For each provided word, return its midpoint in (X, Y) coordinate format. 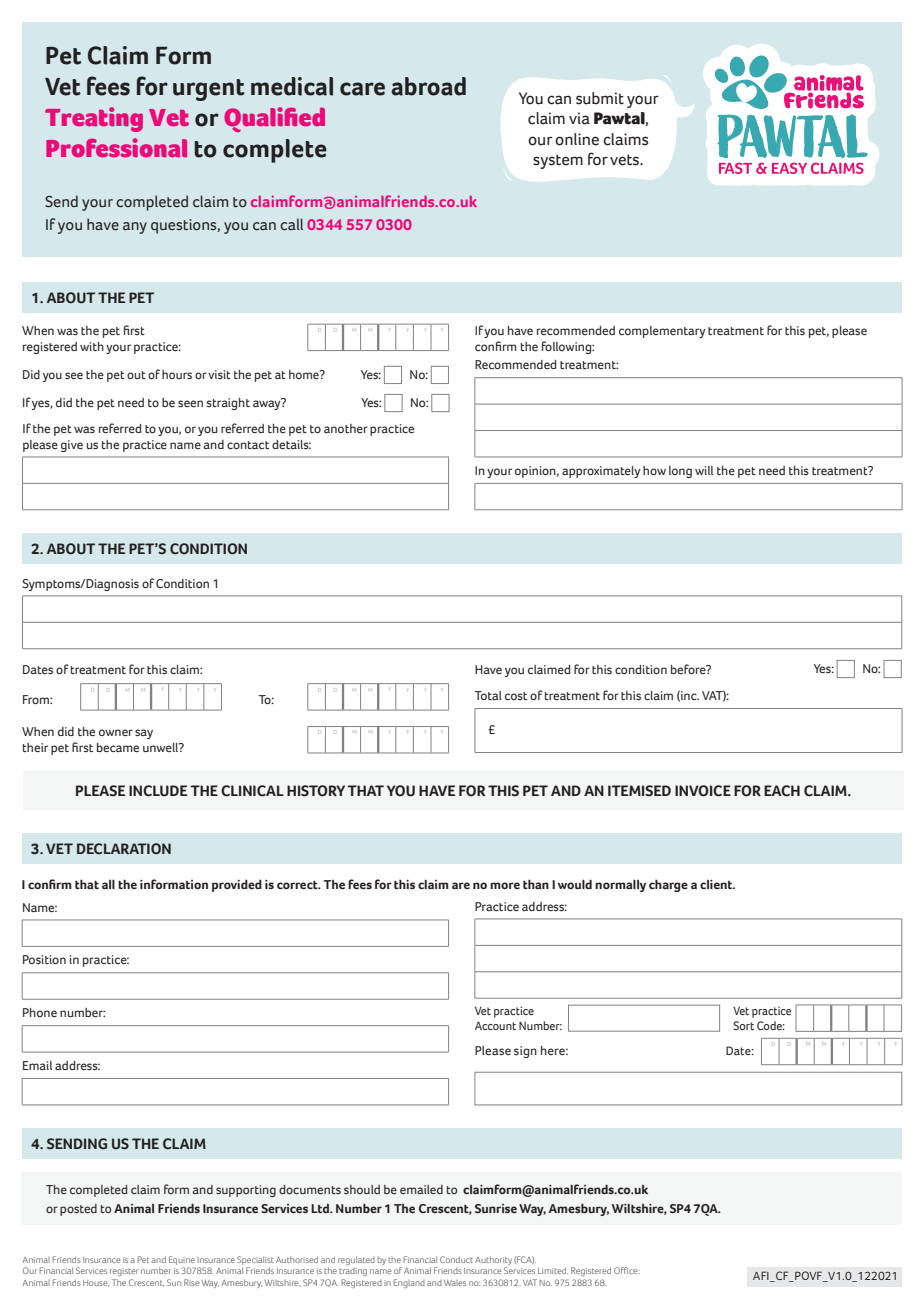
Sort (743, 1025)
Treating (94, 119)
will (704, 470)
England (409, 1283)
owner (116, 732)
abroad (428, 86)
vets (625, 160)
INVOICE (703, 791)
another (346, 428)
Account (495, 1025)
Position (44, 959)
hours (177, 374)
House (96, 1283)
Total (488, 695)
